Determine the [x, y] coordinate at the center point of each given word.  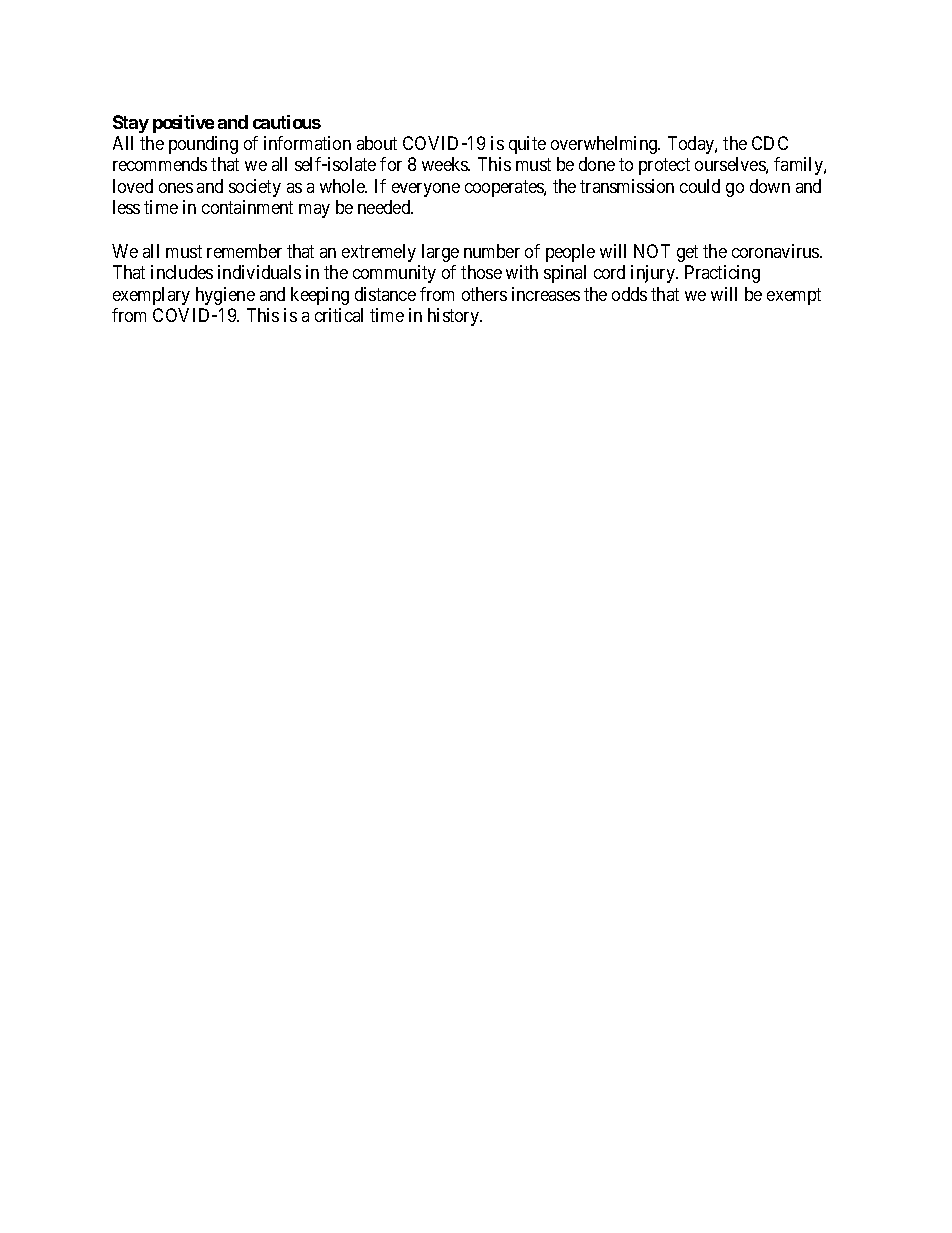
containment [247, 207]
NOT [652, 251]
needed [385, 207]
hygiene [225, 296]
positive [183, 124]
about [377, 143]
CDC [770, 143]
